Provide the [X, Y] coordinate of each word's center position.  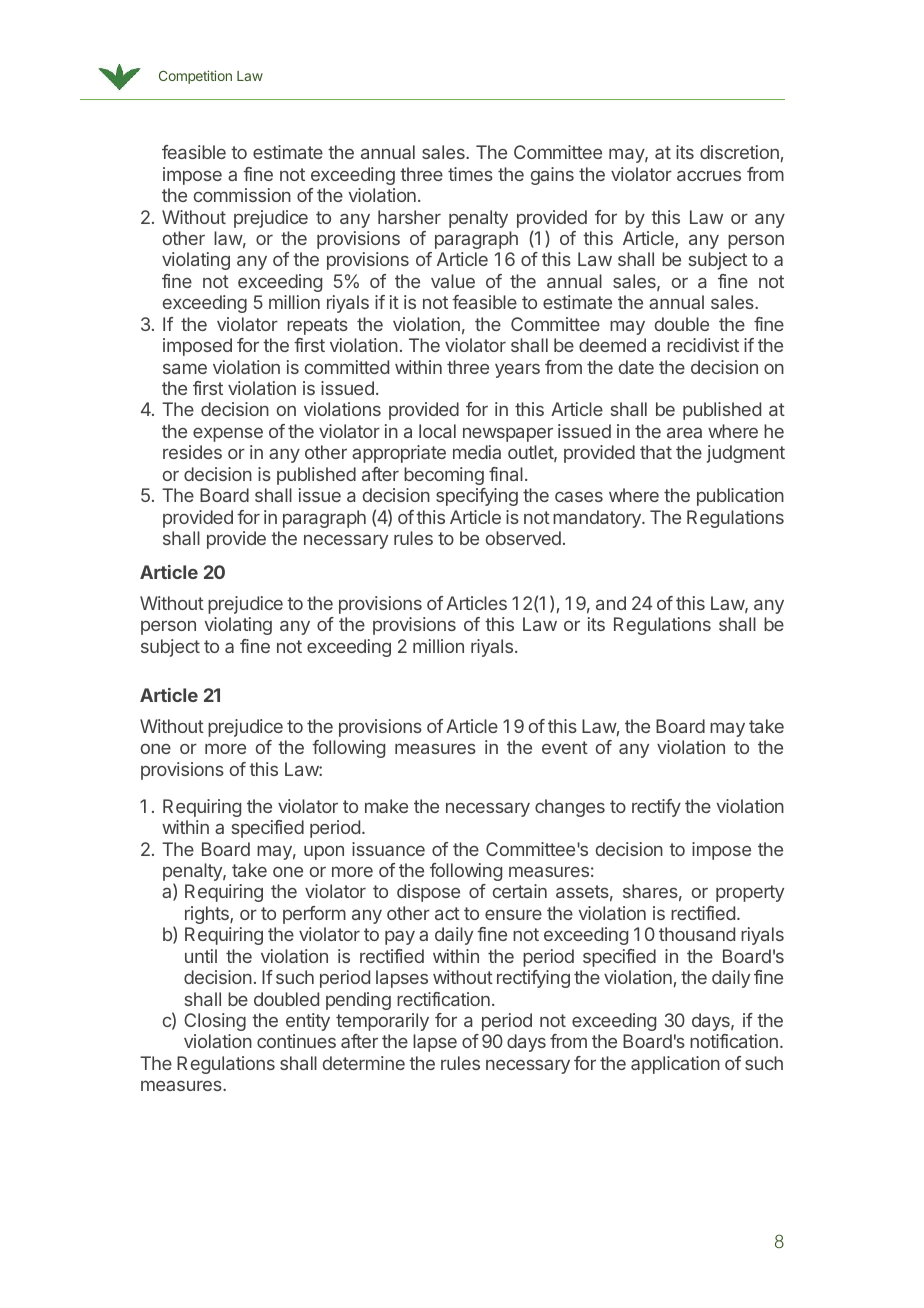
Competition [195, 77]
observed [523, 538]
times [470, 174]
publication [740, 497]
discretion [739, 152]
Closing [215, 1022]
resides [192, 452]
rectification [443, 999]
